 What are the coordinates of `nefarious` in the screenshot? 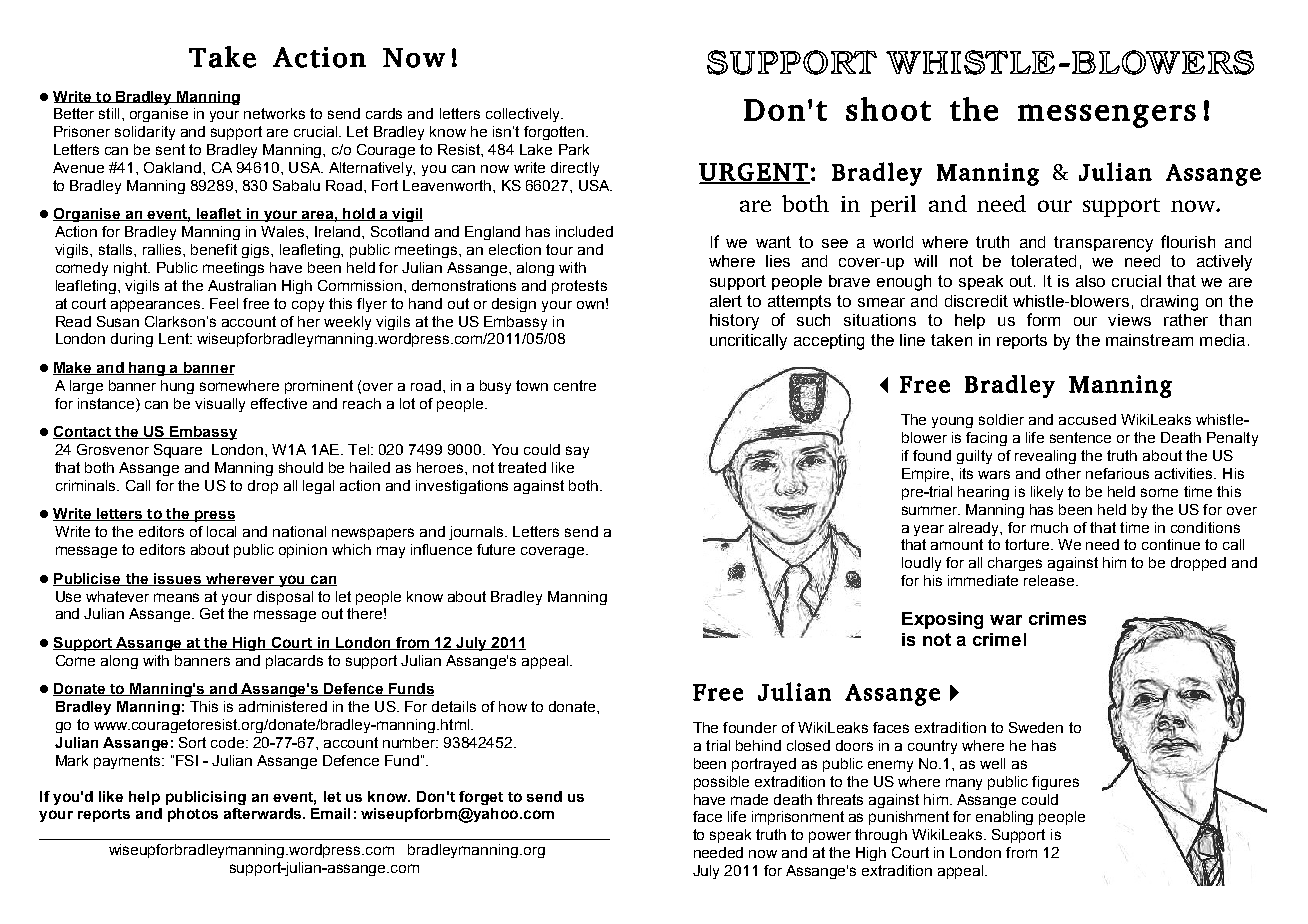 It's located at (1117, 473).
